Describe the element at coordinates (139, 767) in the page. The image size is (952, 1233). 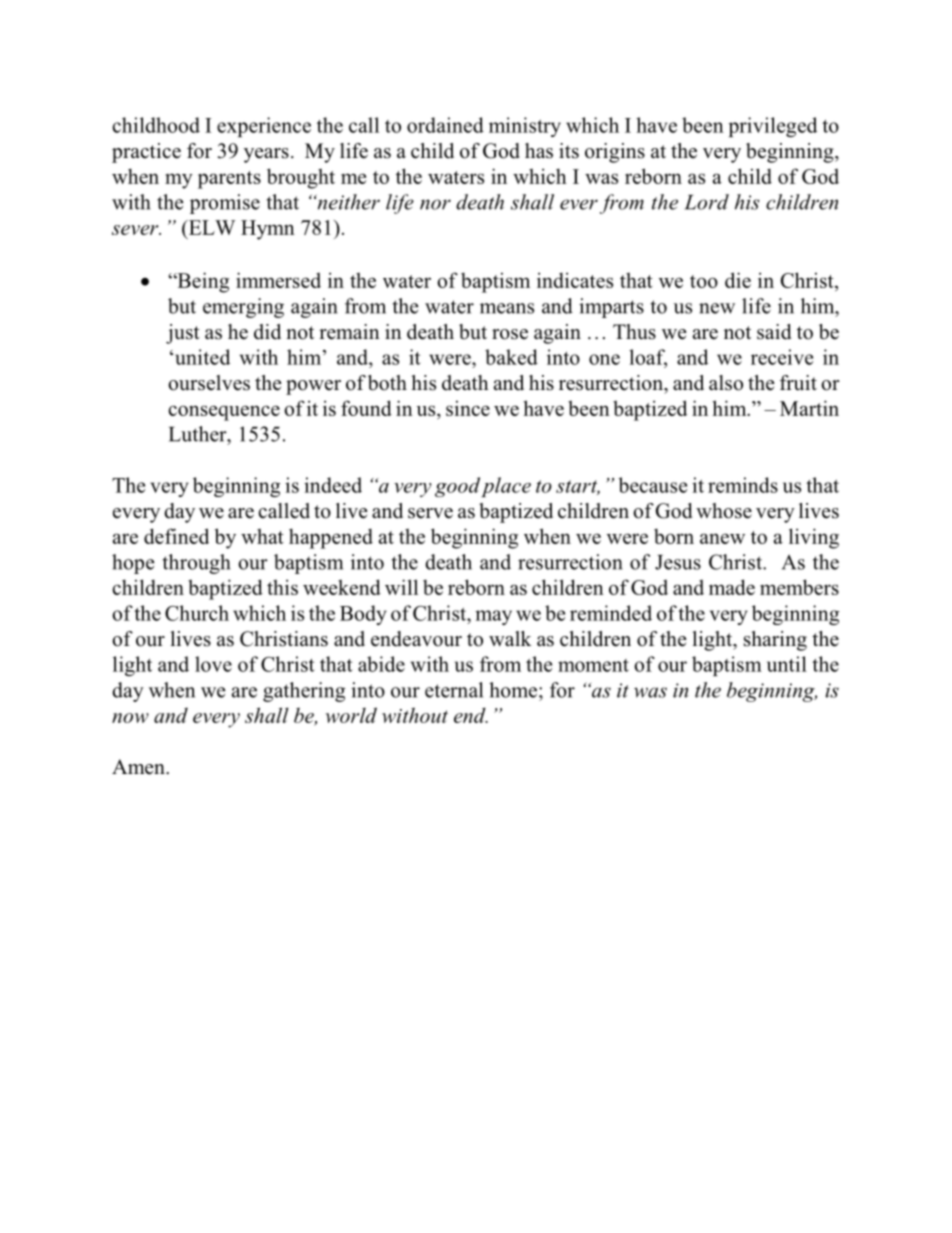
I see `Amen` at that location.
